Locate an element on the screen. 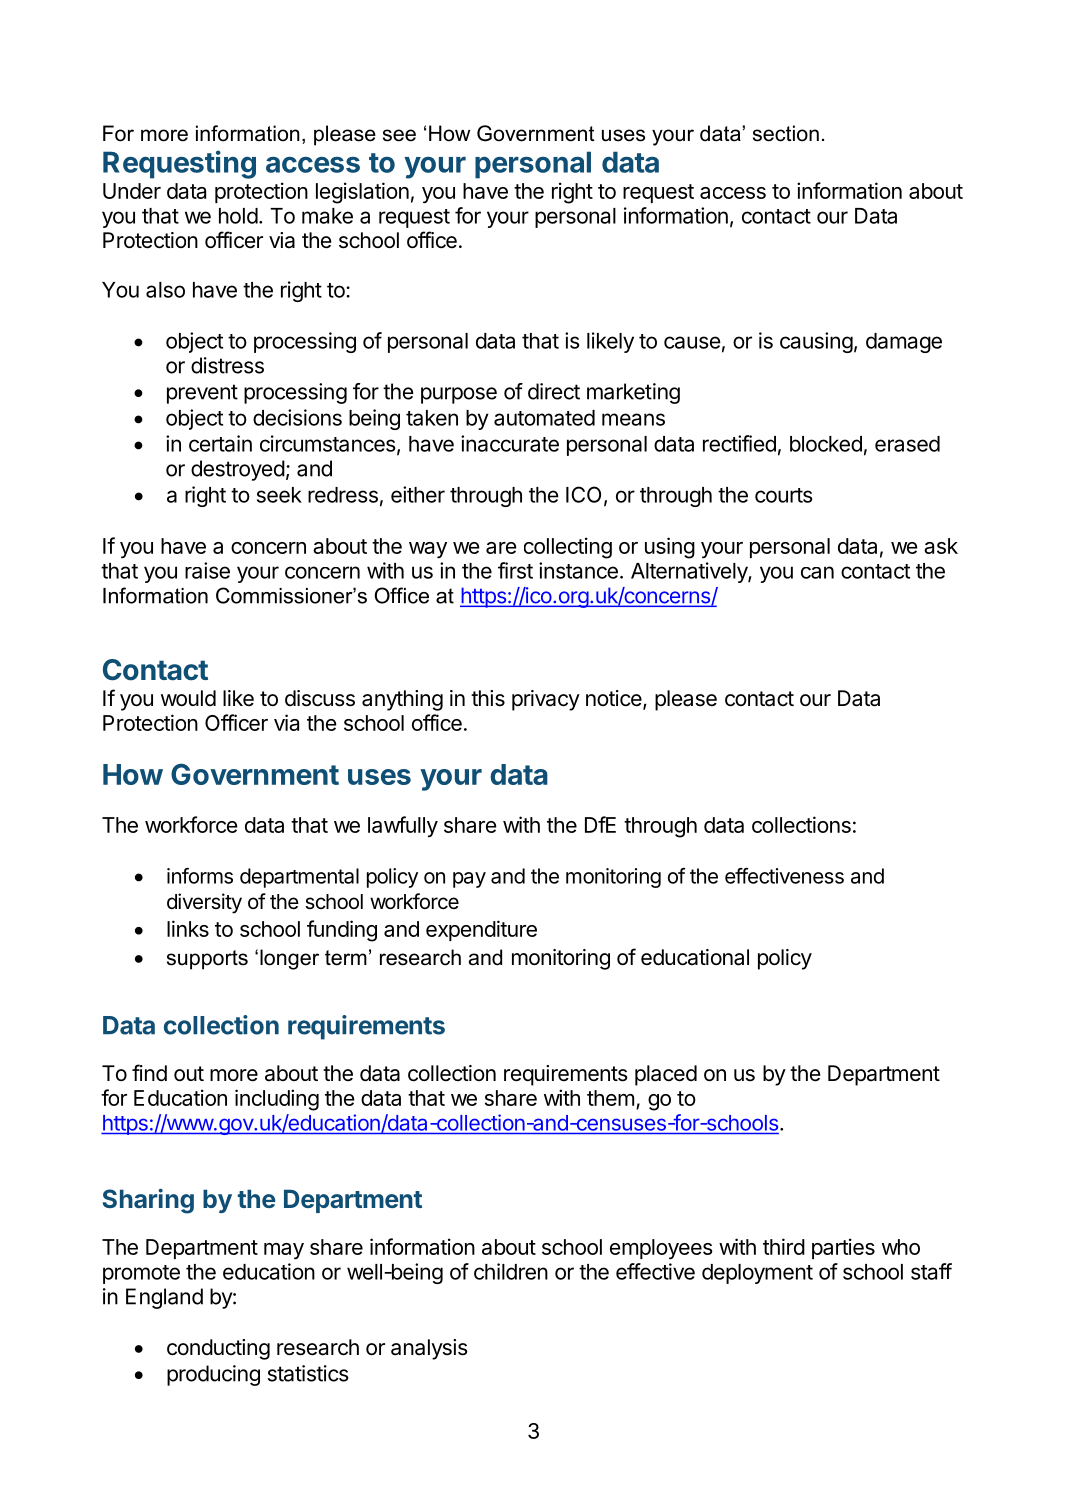 Image resolution: width=1066 pixels, height=1507 pixels. prevent is located at coordinates (202, 394).
